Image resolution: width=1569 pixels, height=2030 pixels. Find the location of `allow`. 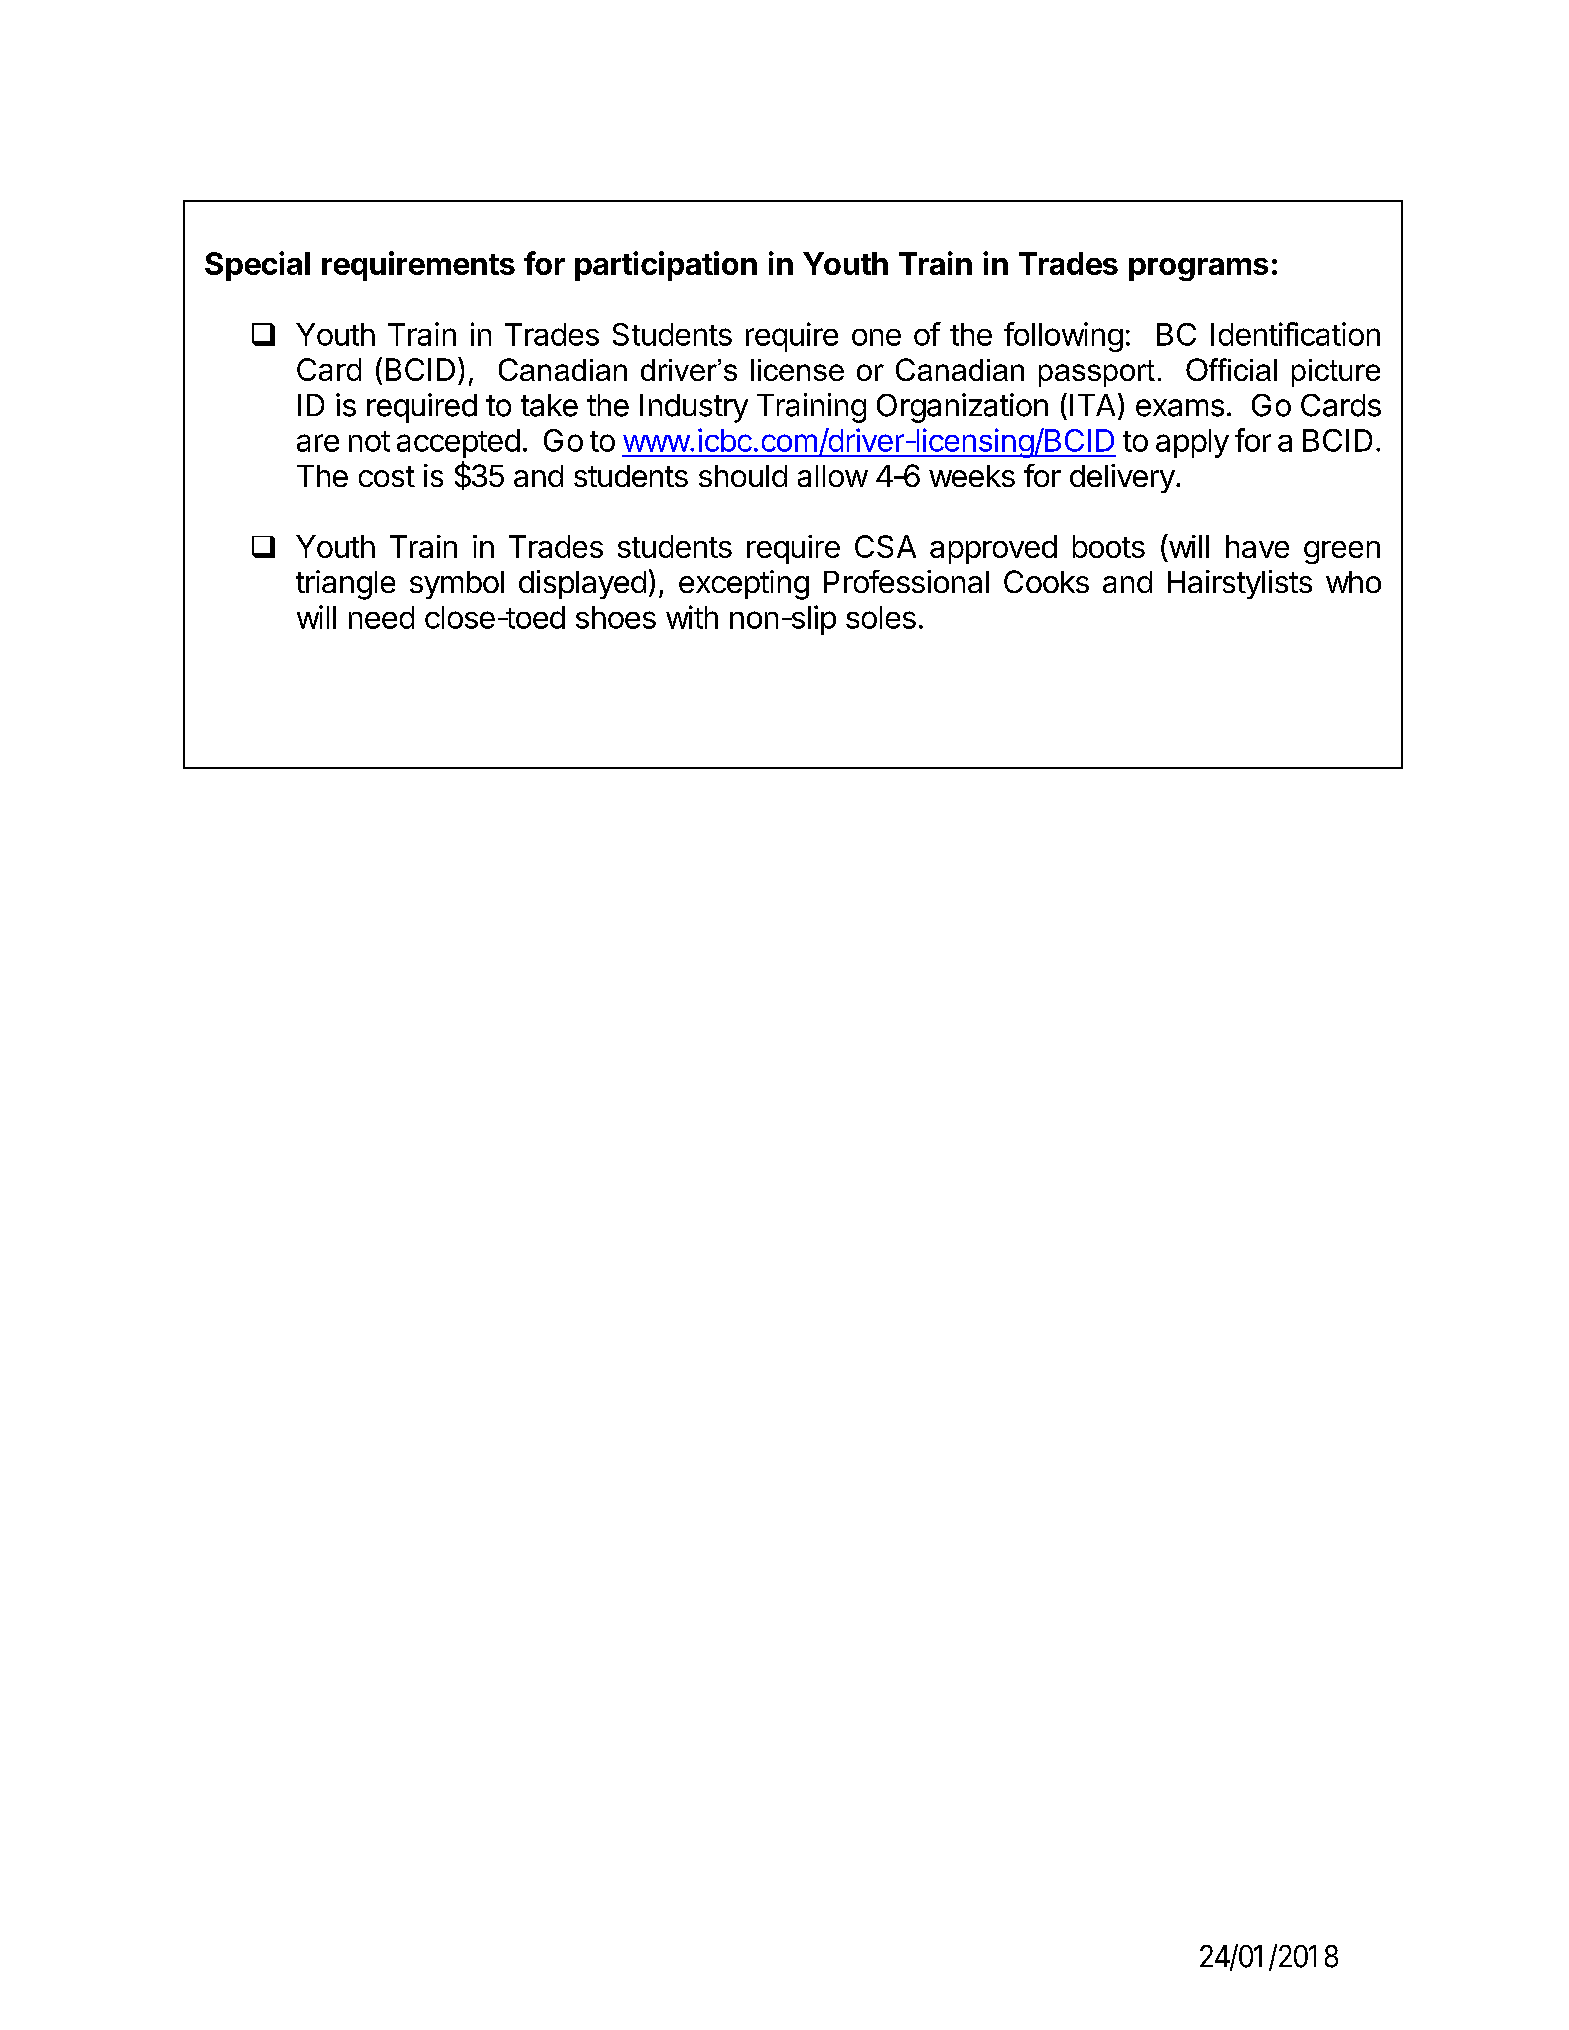

allow is located at coordinates (833, 476).
